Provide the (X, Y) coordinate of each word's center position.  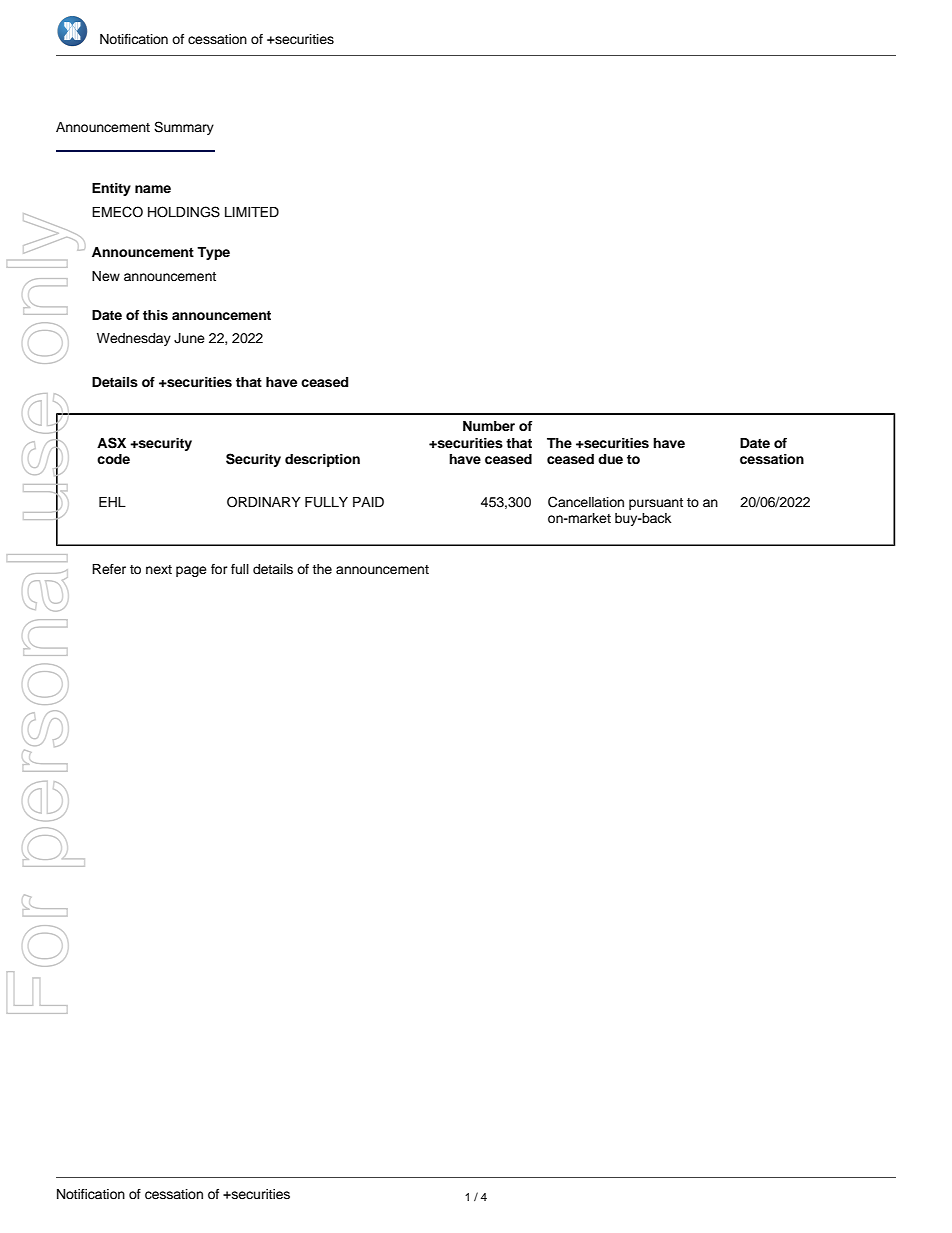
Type (213, 253)
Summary (184, 128)
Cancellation (586, 502)
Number (489, 426)
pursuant (656, 504)
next (159, 569)
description (322, 460)
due (610, 459)
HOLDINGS (184, 212)
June (189, 338)
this (155, 315)
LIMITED (252, 212)
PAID (368, 502)
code (113, 459)
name (153, 189)
